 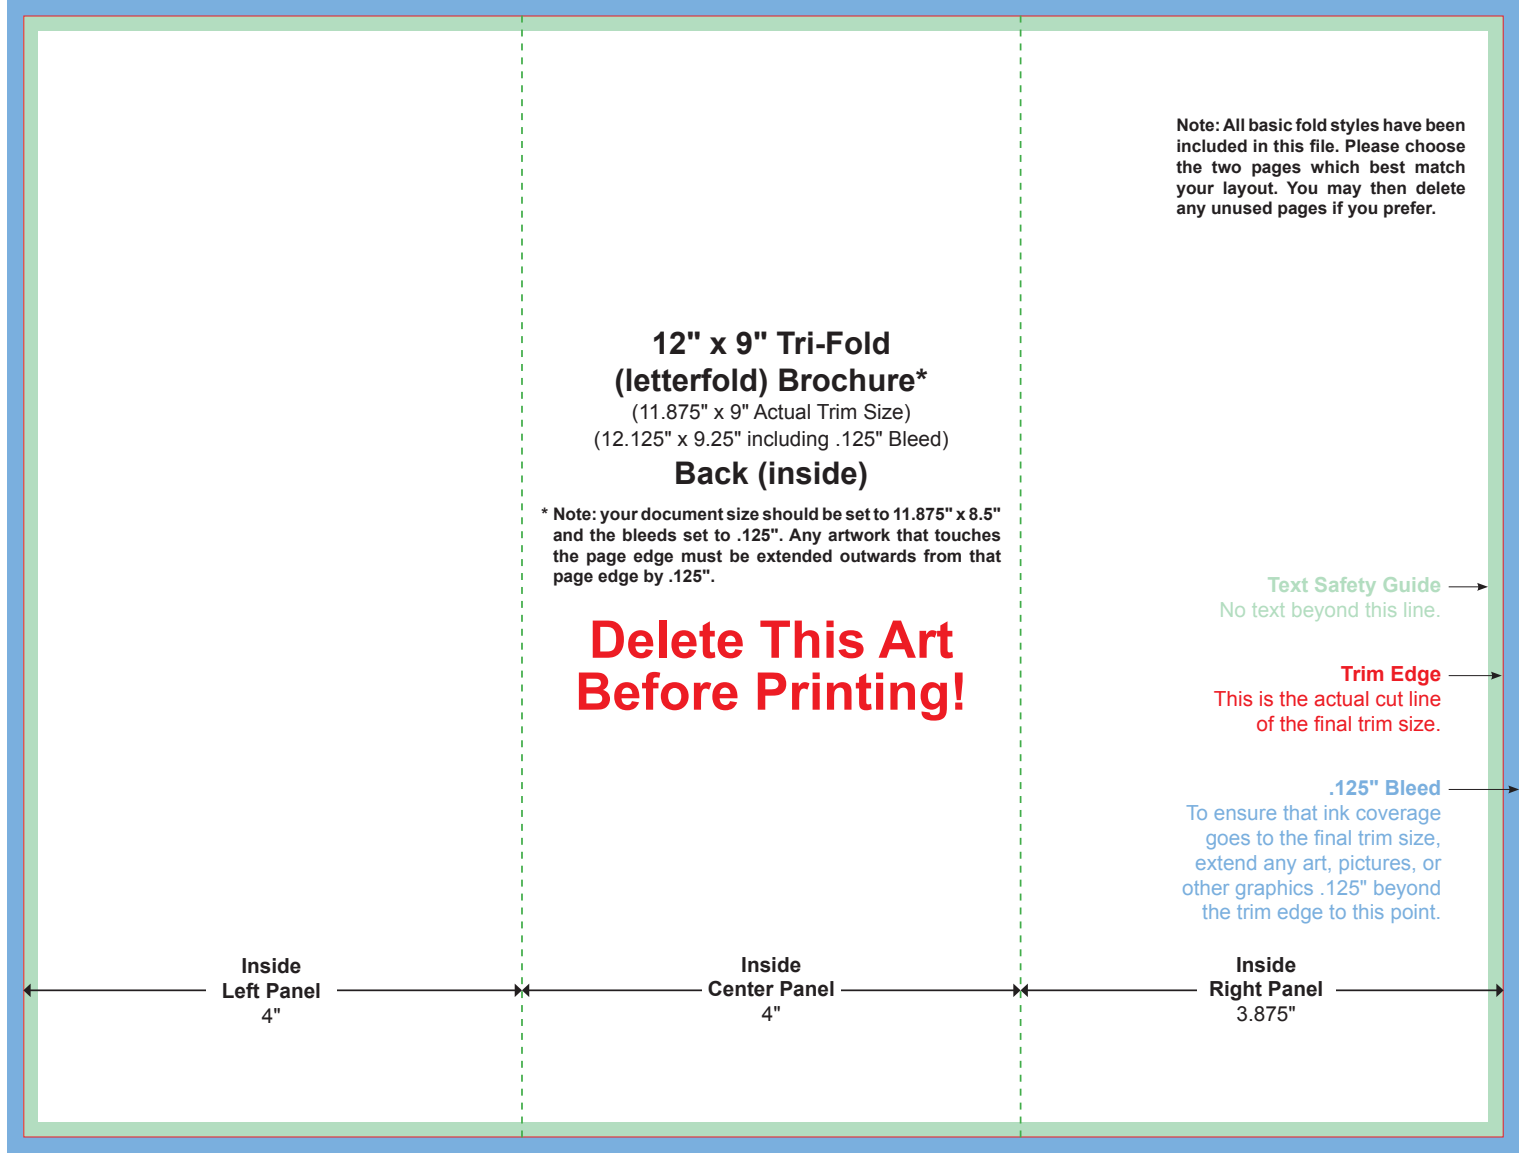 I want to click on Center, so click(x=741, y=988).
